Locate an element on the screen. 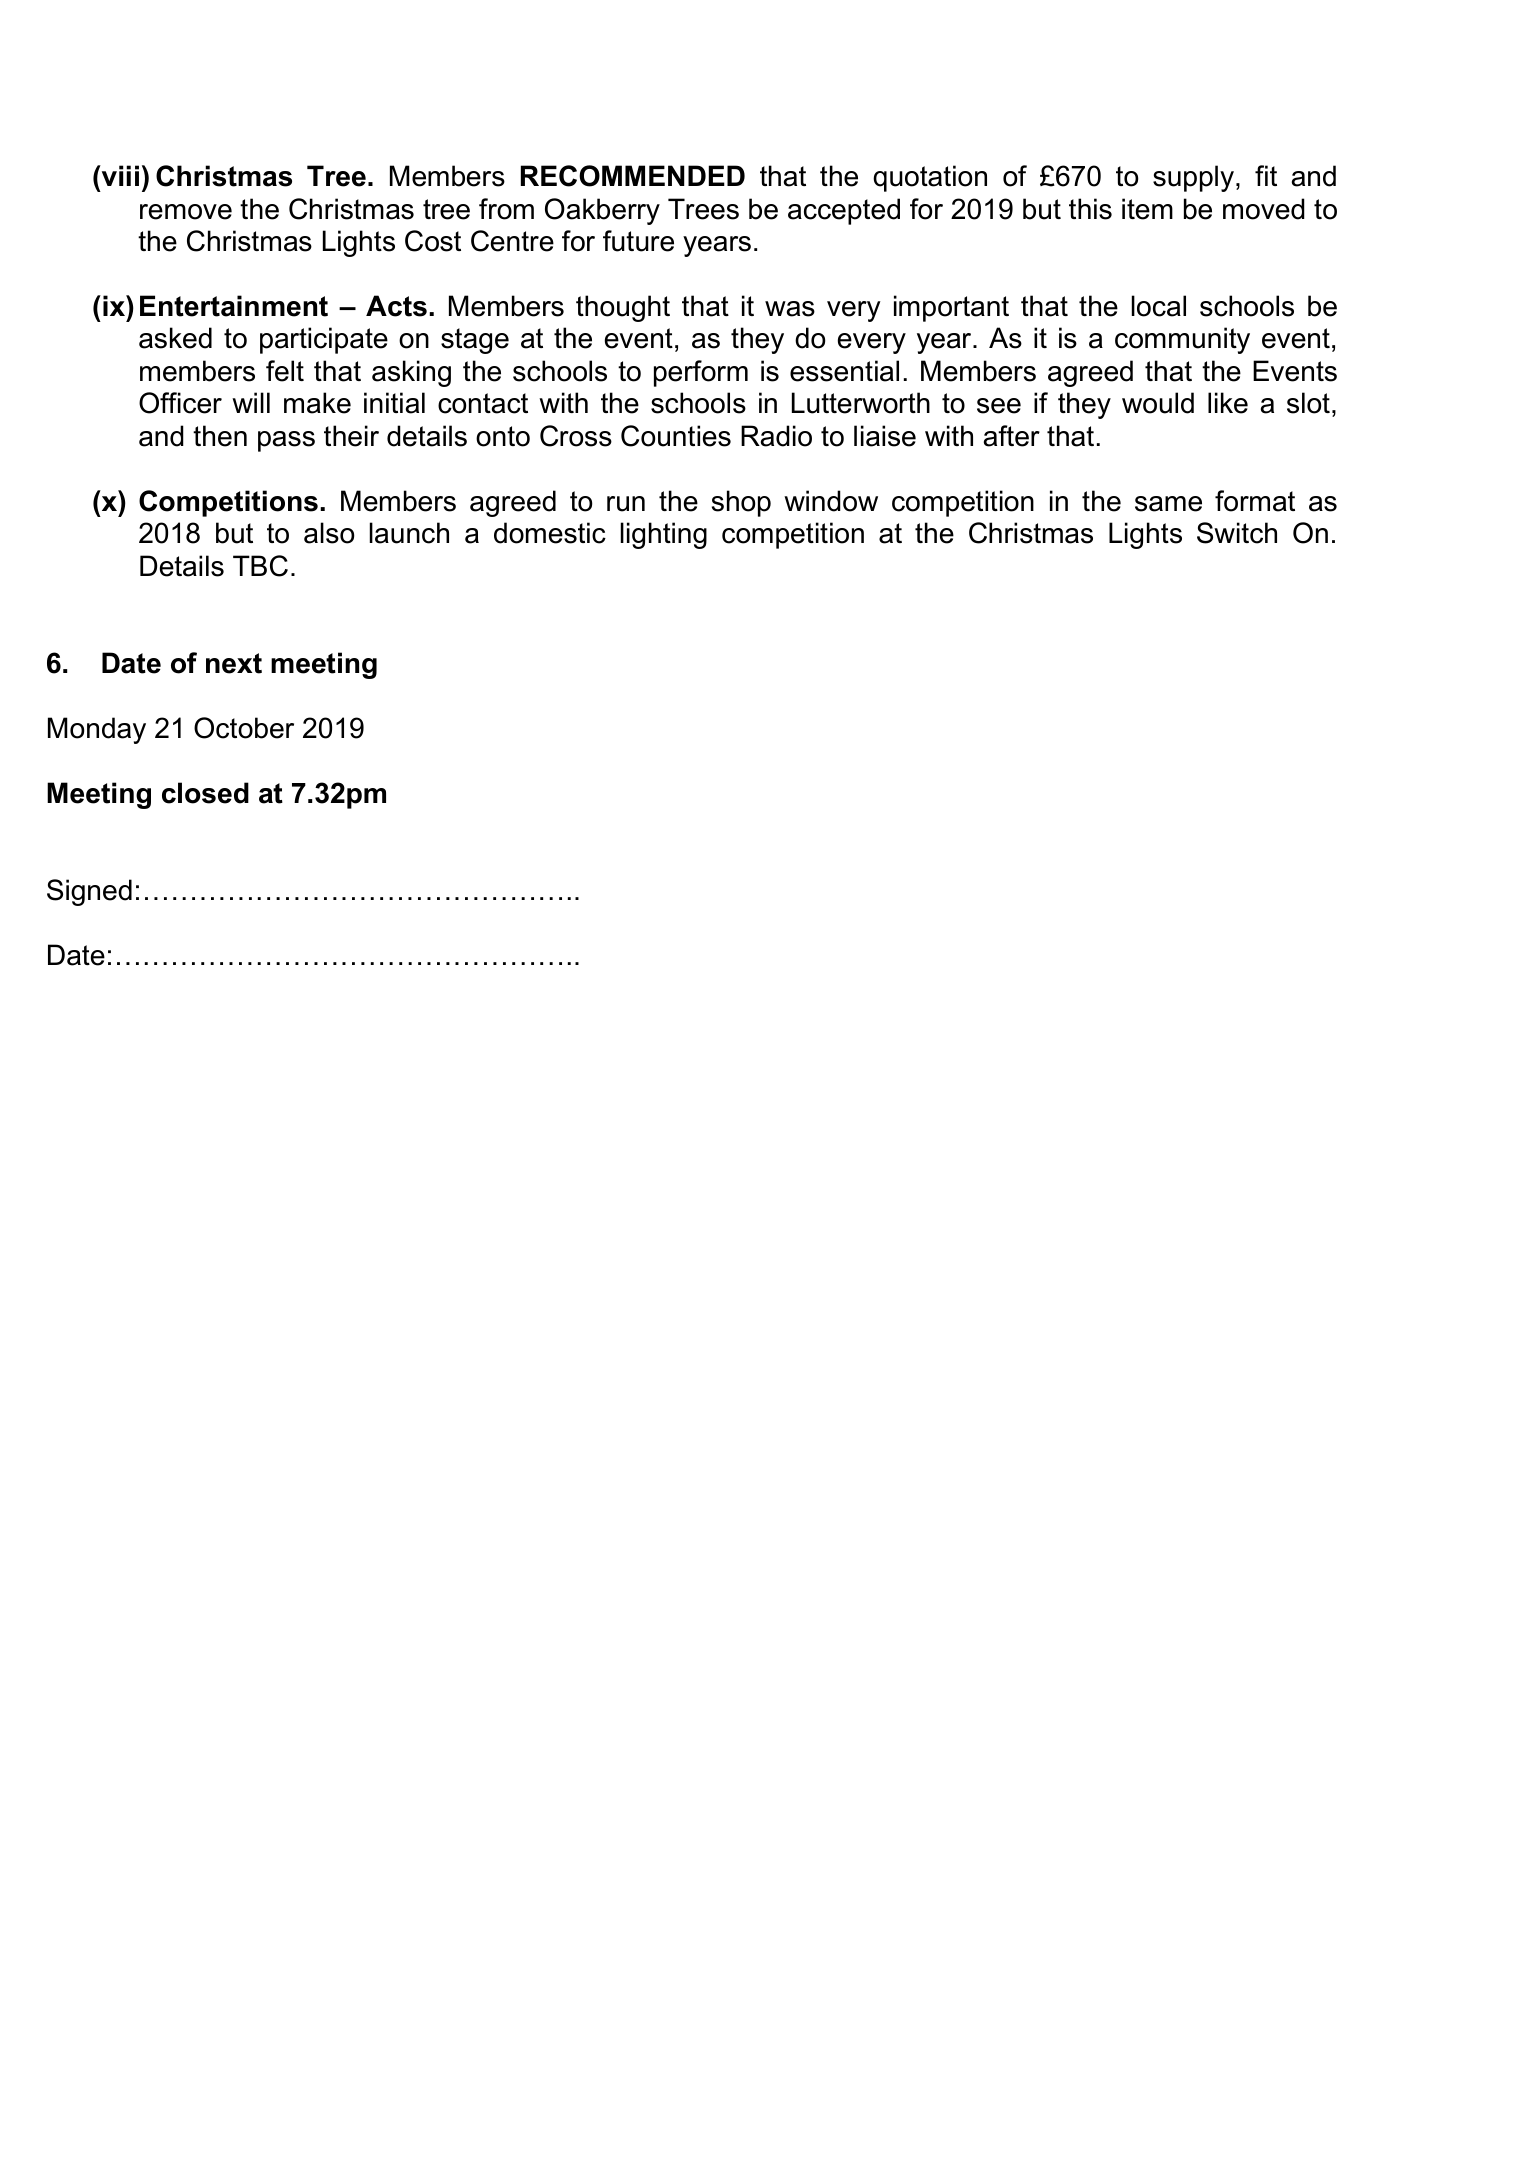  thought is located at coordinates (623, 308).
